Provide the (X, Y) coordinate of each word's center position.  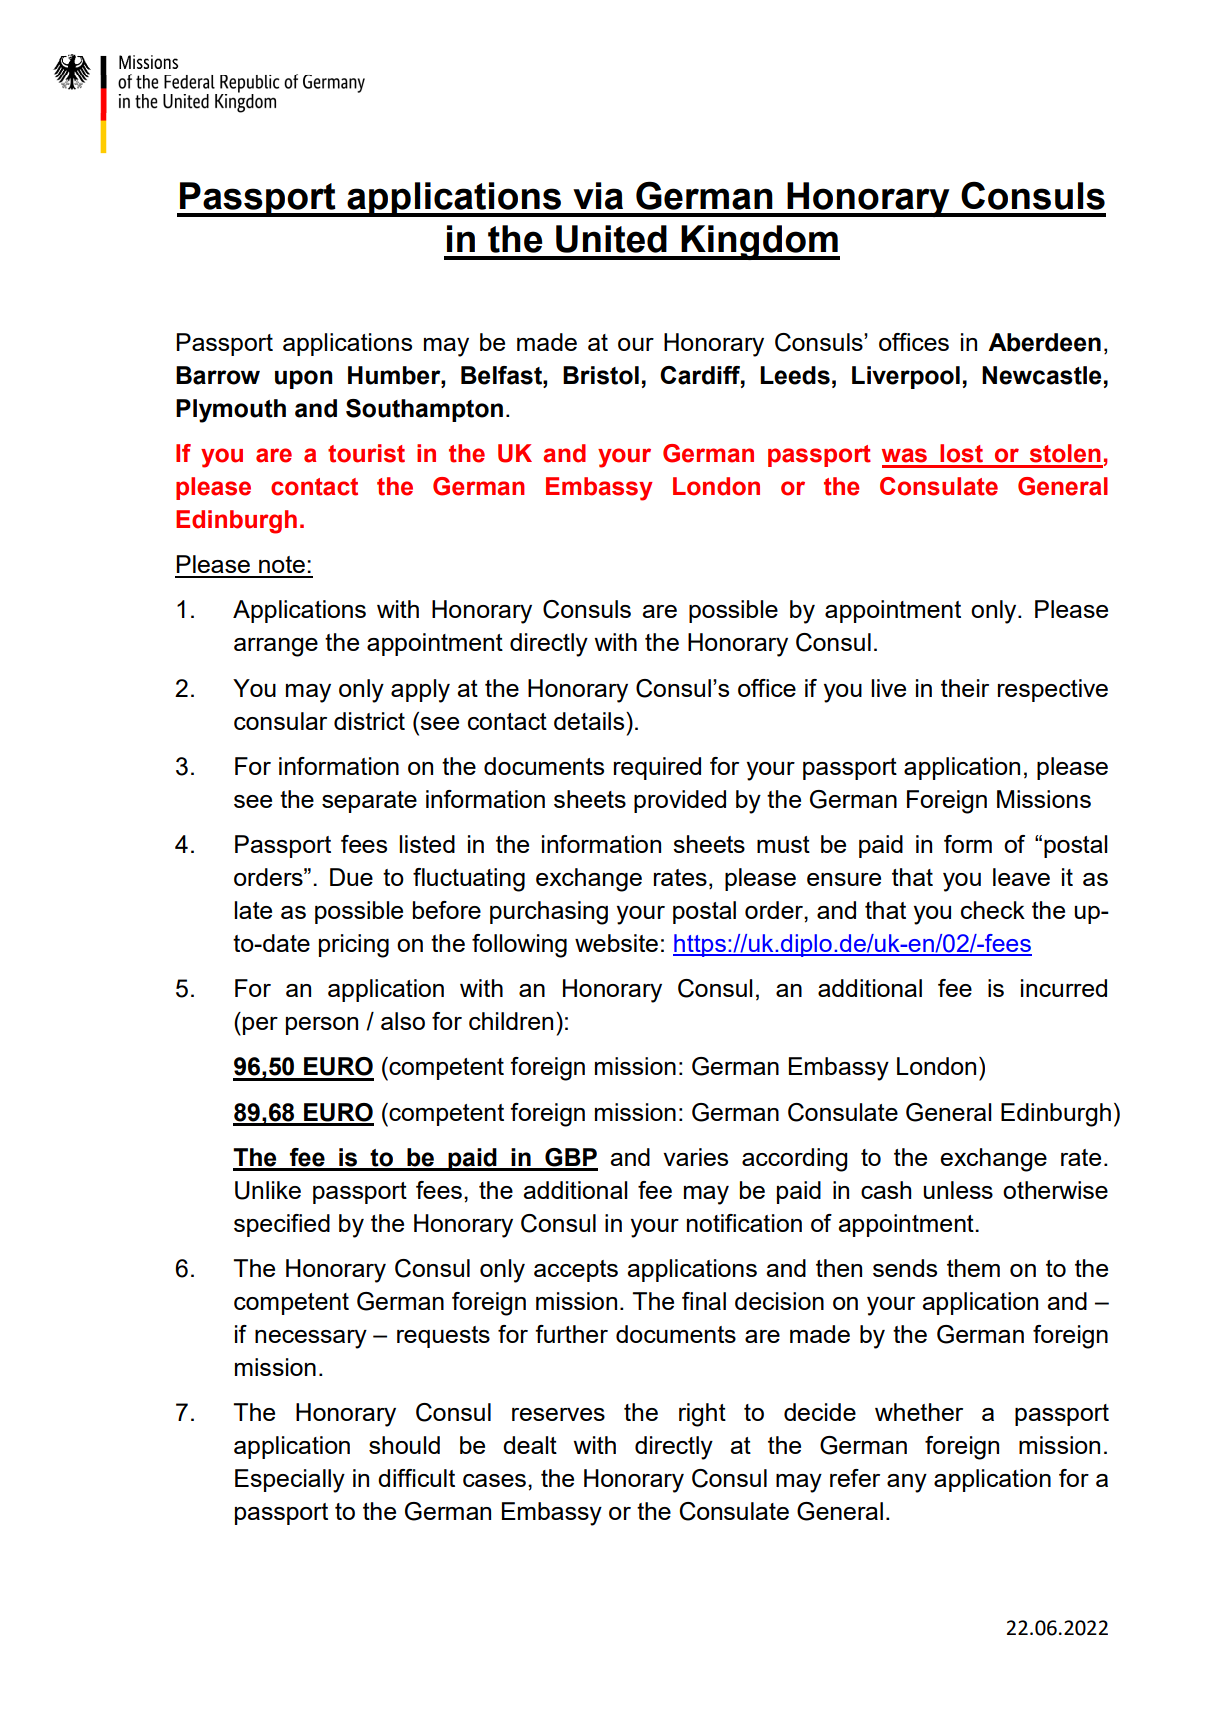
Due (351, 877)
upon (304, 379)
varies (695, 1157)
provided (680, 801)
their (965, 688)
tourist (366, 453)
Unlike (268, 1190)
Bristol (601, 375)
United (611, 239)
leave (1021, 877)
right (702, 1415)
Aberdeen (1044, 342)
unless (958, 1190)
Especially (290, 1481)
